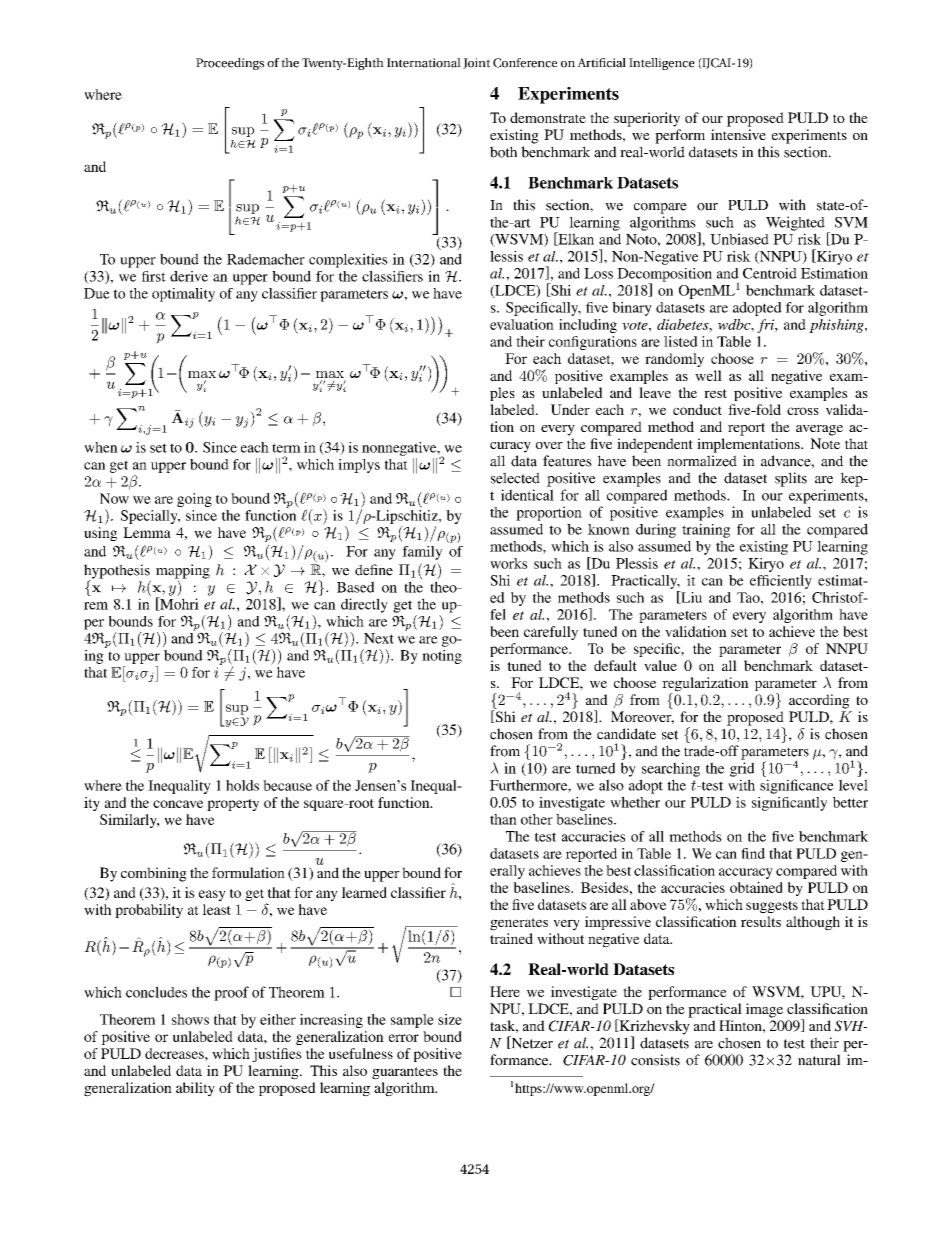 The width and height of the image is (952, 1233). What do you see at coordinates (476, 63) in the image?
I see `Joint` at bounding box center [476, 63].
